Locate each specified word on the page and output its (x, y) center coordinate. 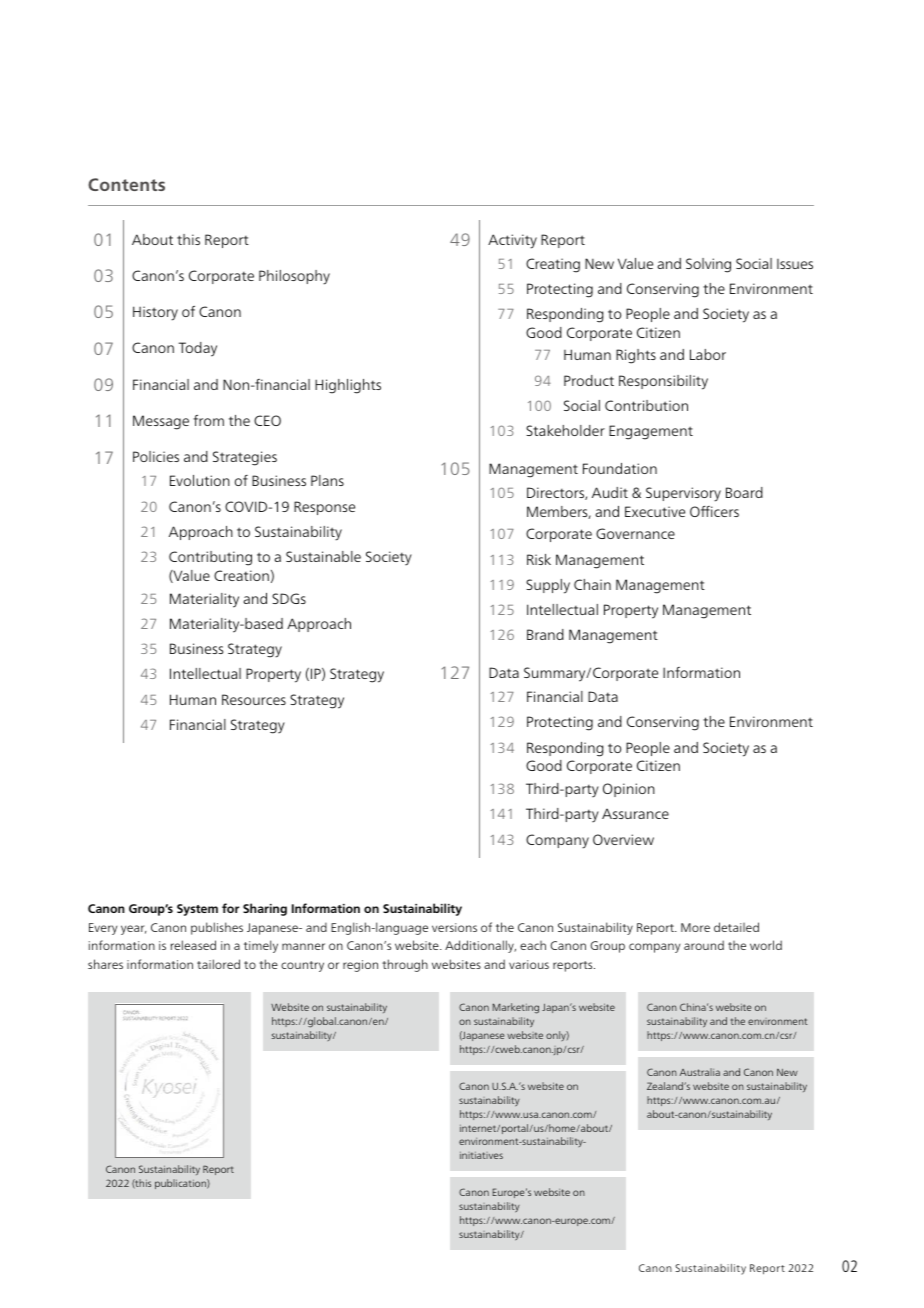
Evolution (200, 480)
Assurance (635, 814)
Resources (254, 699)
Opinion (629, 790)
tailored (218, 964)
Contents (126, 184)
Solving (708, 265)
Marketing (516, 1008)
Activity (512, 241)
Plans (327, 480)
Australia (700, 1072)
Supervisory (683, 494)
